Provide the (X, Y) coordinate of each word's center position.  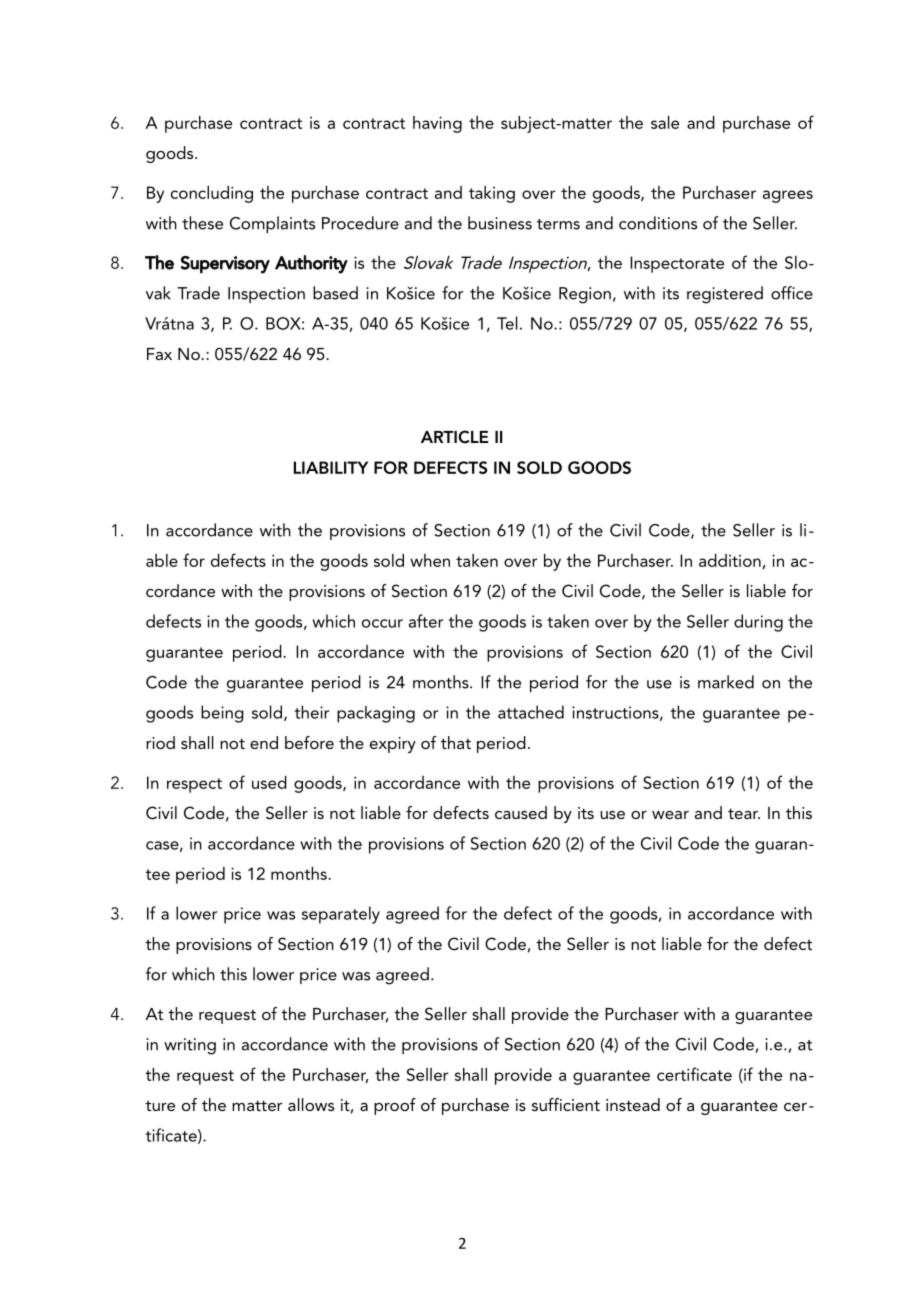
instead (633, 1104)
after (426, 621)
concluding (212, 194)
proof (395, 1106)
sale (665, 122)
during (758, 623)
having (437, 124)
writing (190, 1046)
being (222, 714)
